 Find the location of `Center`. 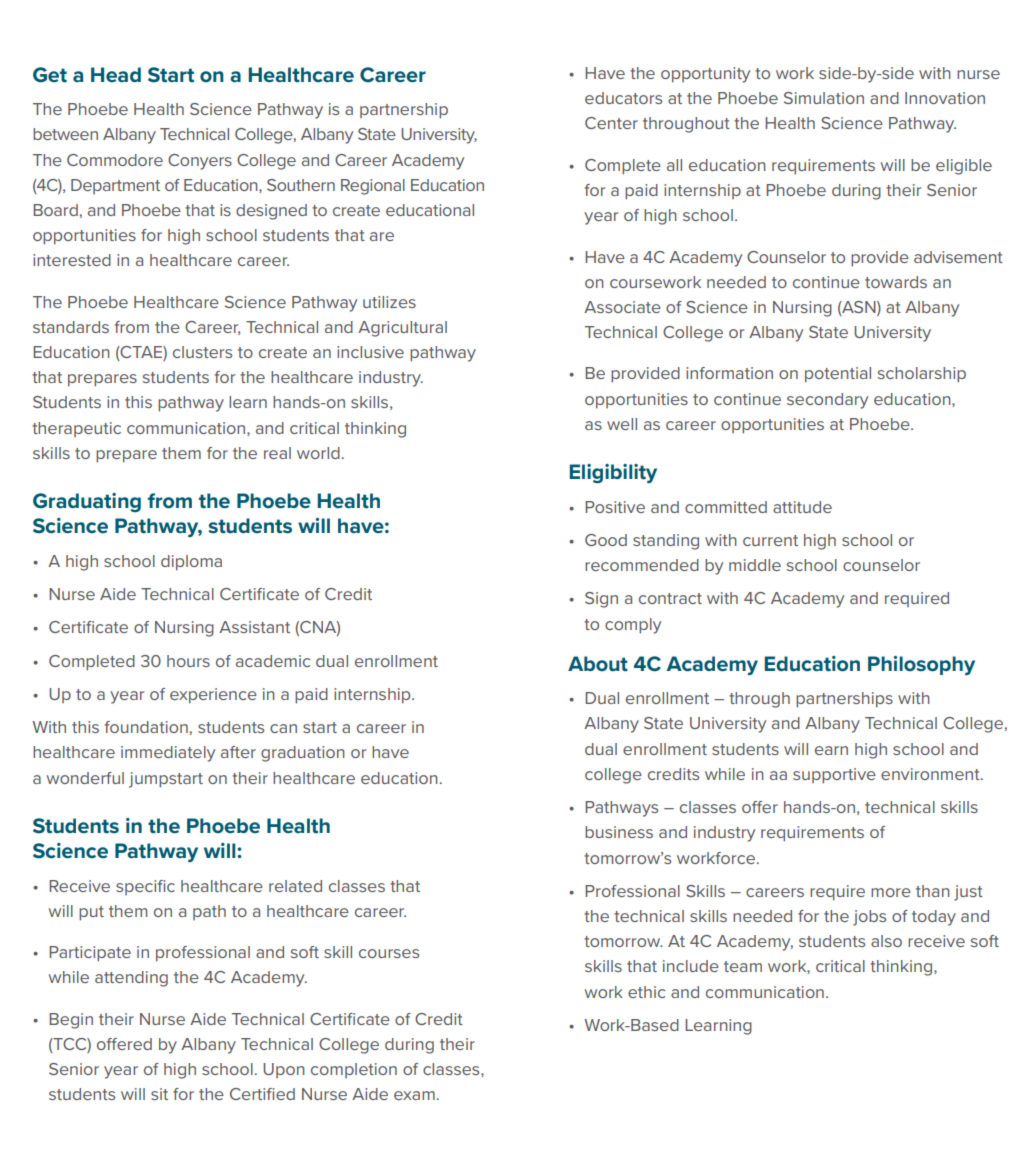

Center is located at coordinates (611, 123).
